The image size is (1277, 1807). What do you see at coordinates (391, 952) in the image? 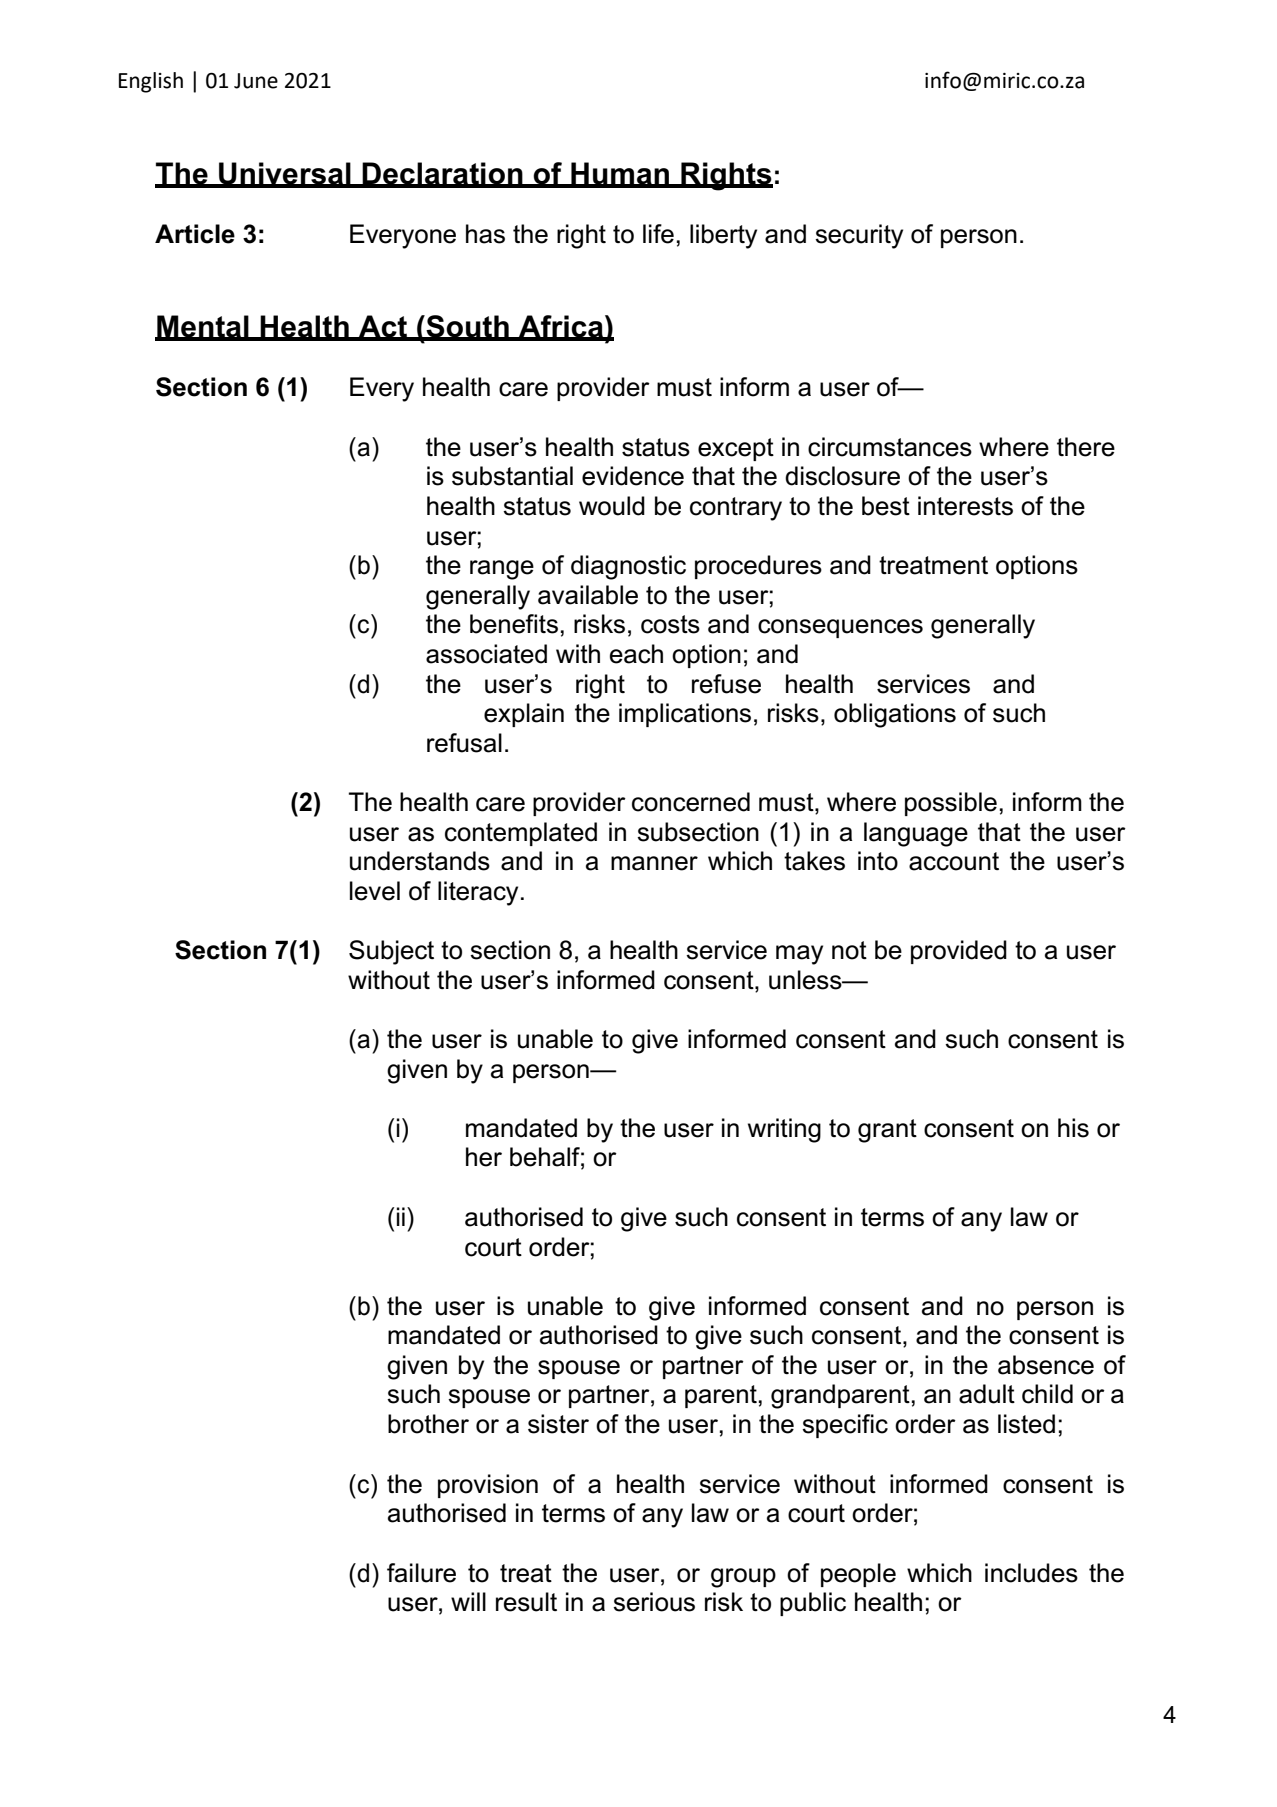
I see `Subject` at bounding box center [391, 952].
